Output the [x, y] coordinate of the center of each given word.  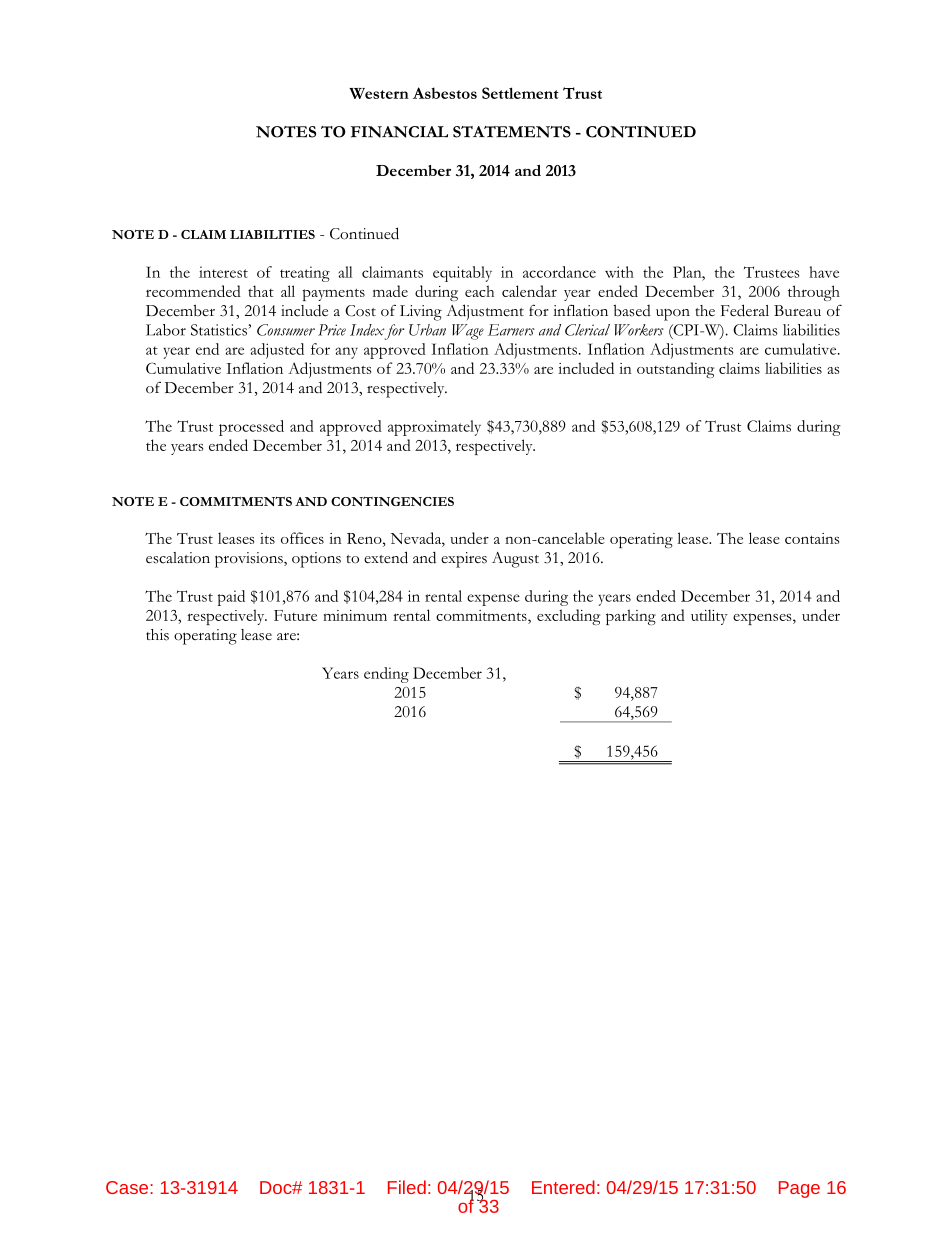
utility [709, 617]
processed [251, 428]
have [824, 272]
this [157, 635]
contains [812, 538]
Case [128, 1187]
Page [799, 1189]
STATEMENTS [512, 132]
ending [386, 675]
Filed [407, 1187]
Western [379, 93]
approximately [434, 428]
